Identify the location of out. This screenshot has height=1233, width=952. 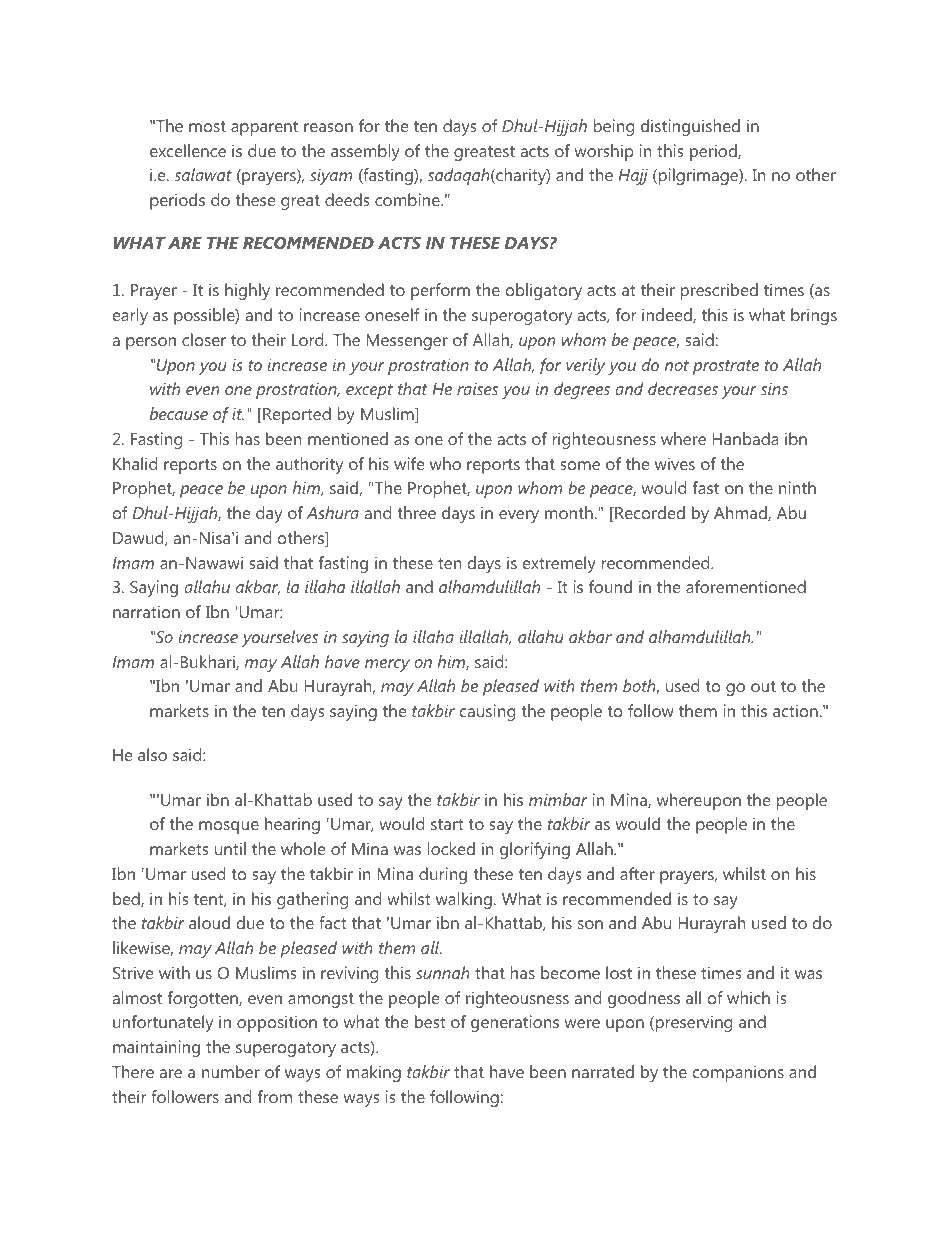
(763, 686).
